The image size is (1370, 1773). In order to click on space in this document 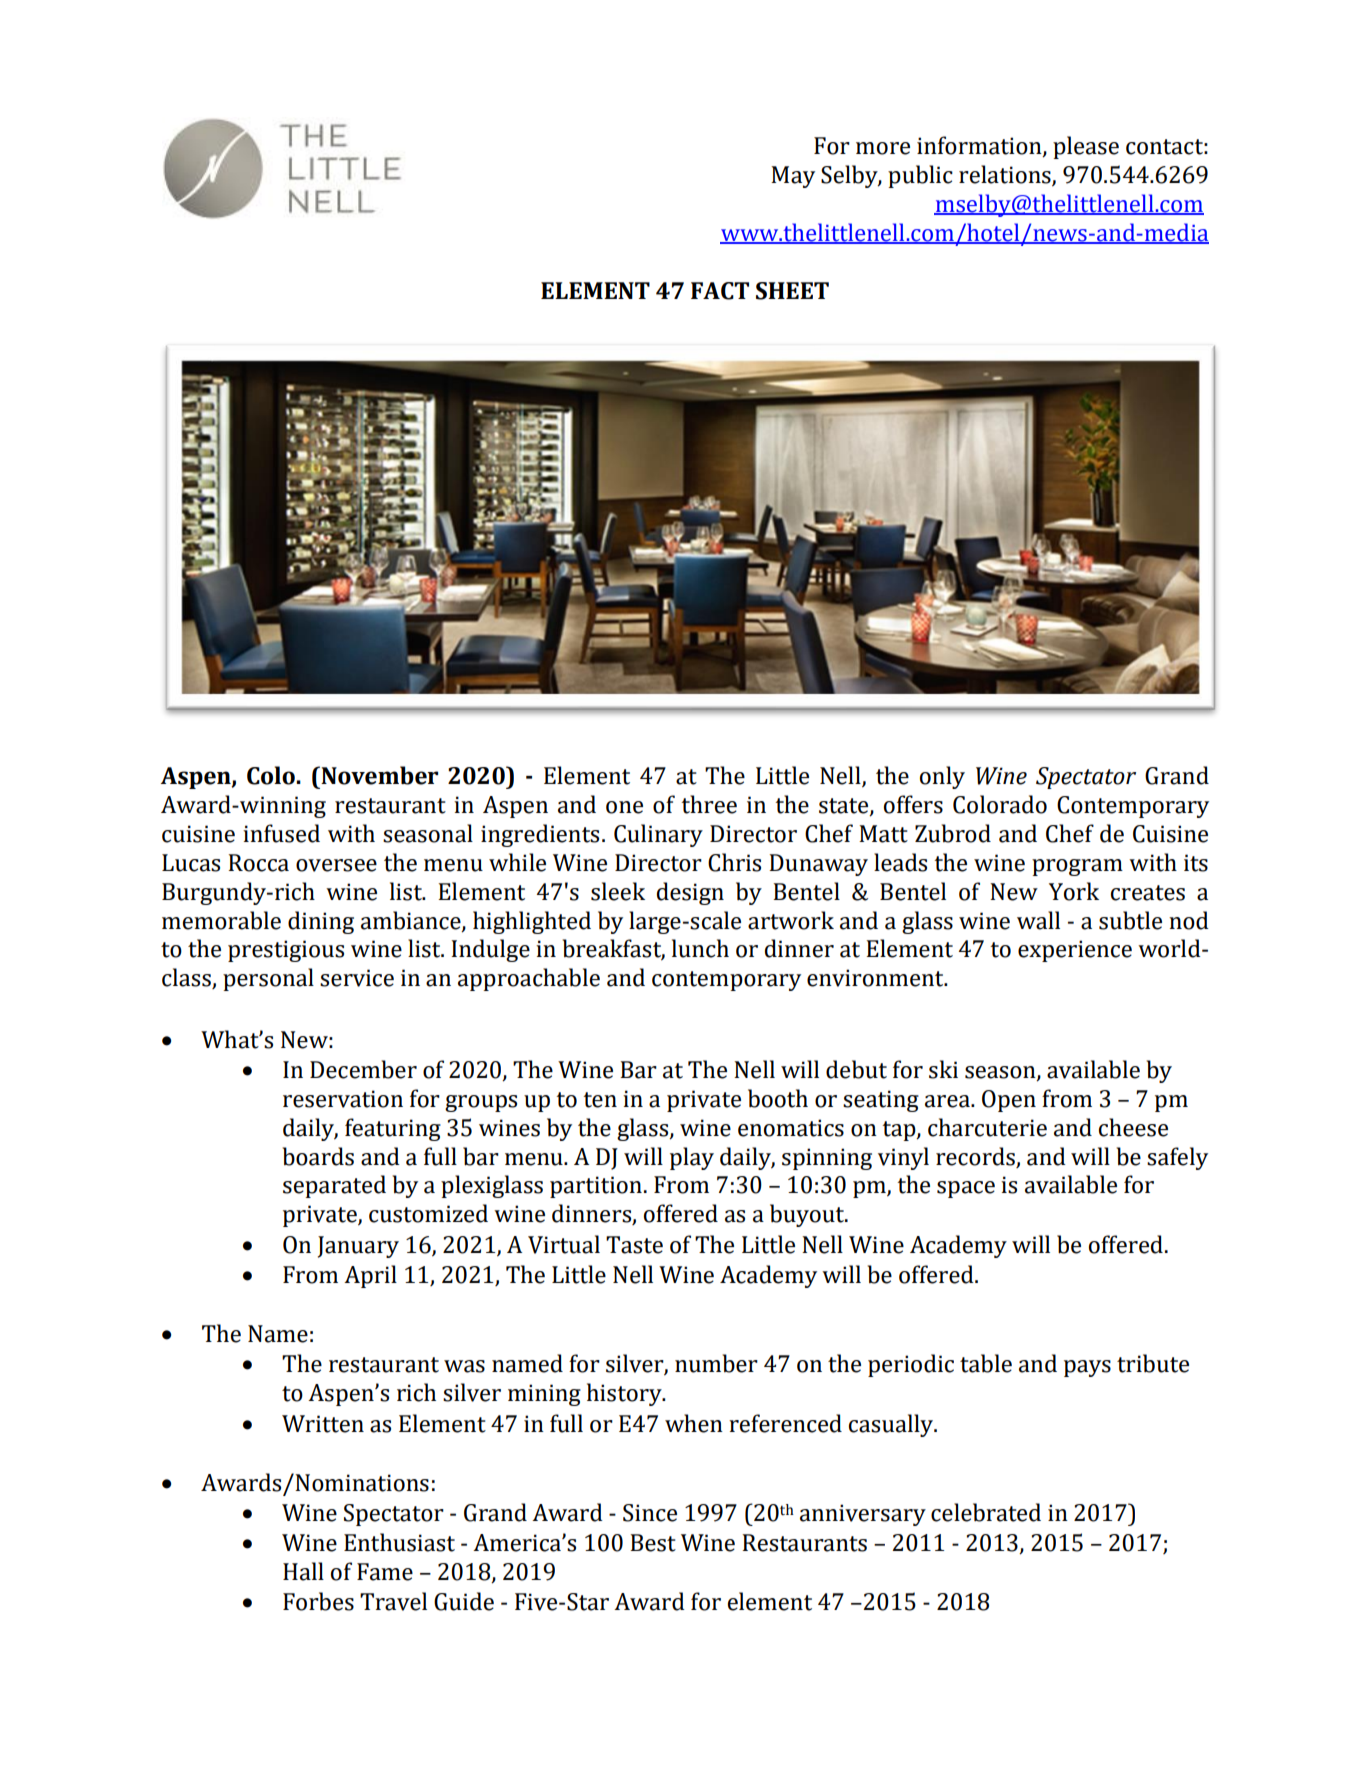, I will do `click(966, 1189)`.
